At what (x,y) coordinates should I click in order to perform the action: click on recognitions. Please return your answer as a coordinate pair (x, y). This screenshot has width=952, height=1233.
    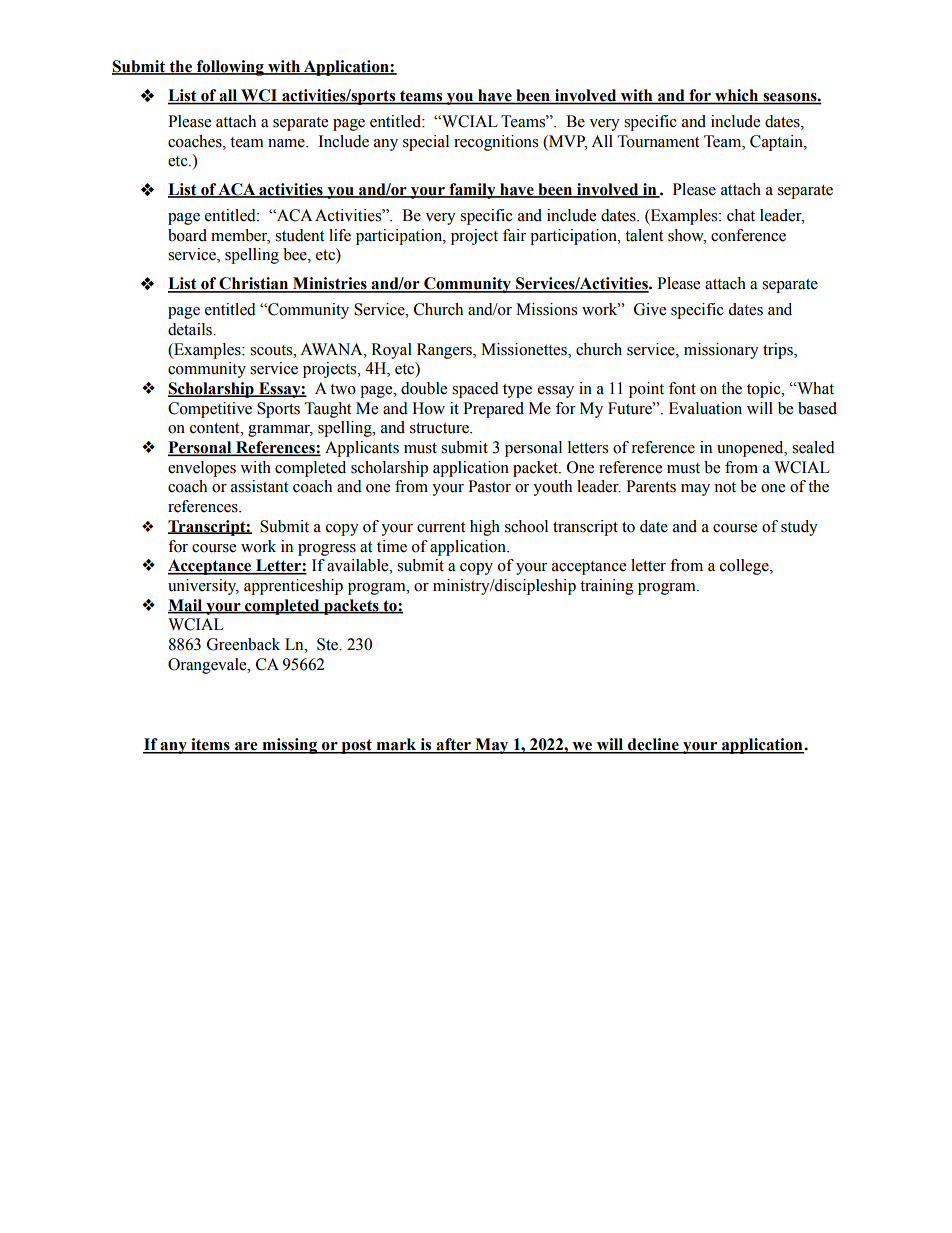
    Looking at the image, I should click on (496, 143).
